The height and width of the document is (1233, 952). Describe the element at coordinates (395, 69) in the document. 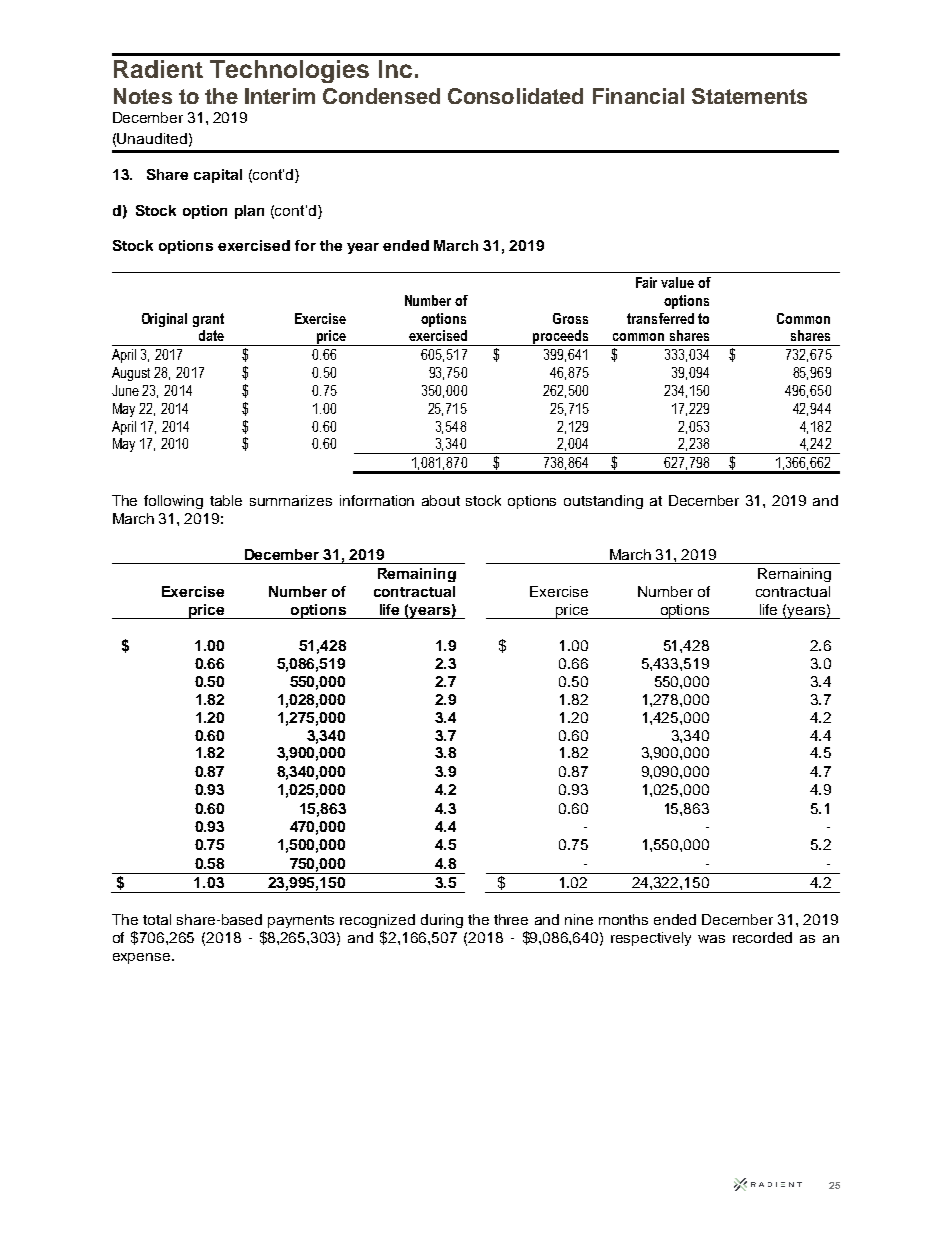

I see `Inc` at that location.
